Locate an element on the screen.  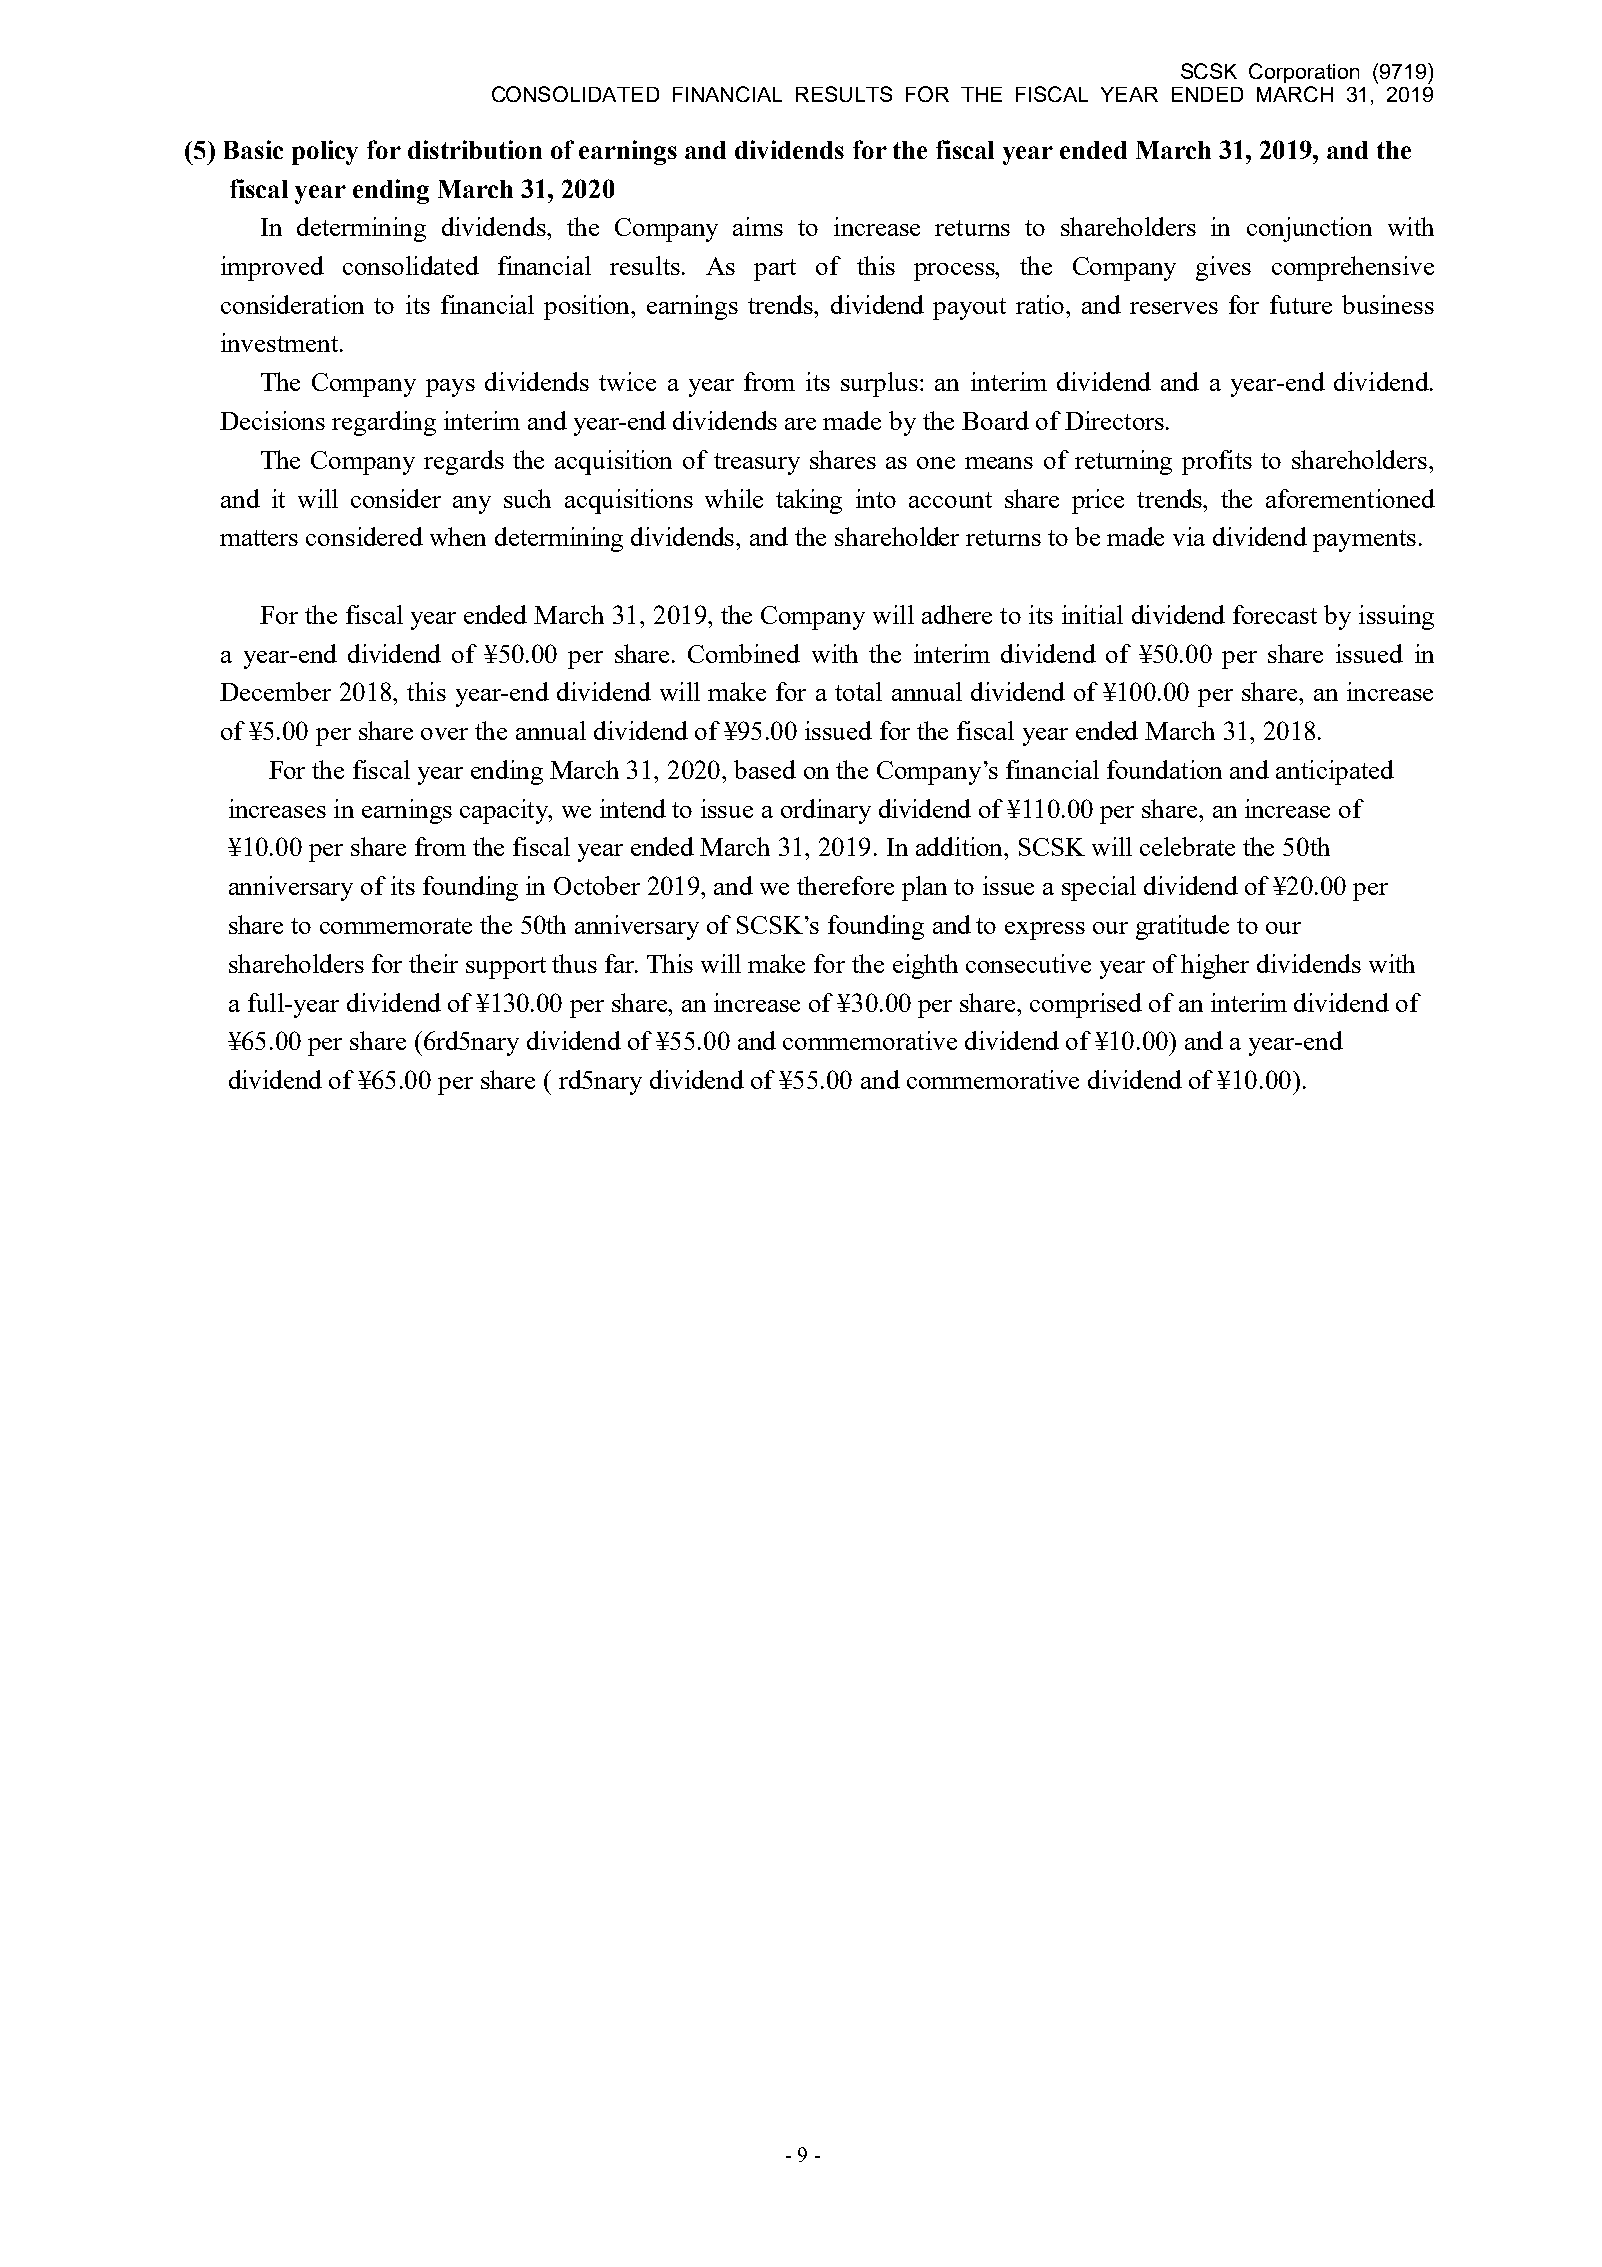
eighth is located at coordinates (925, 966).
